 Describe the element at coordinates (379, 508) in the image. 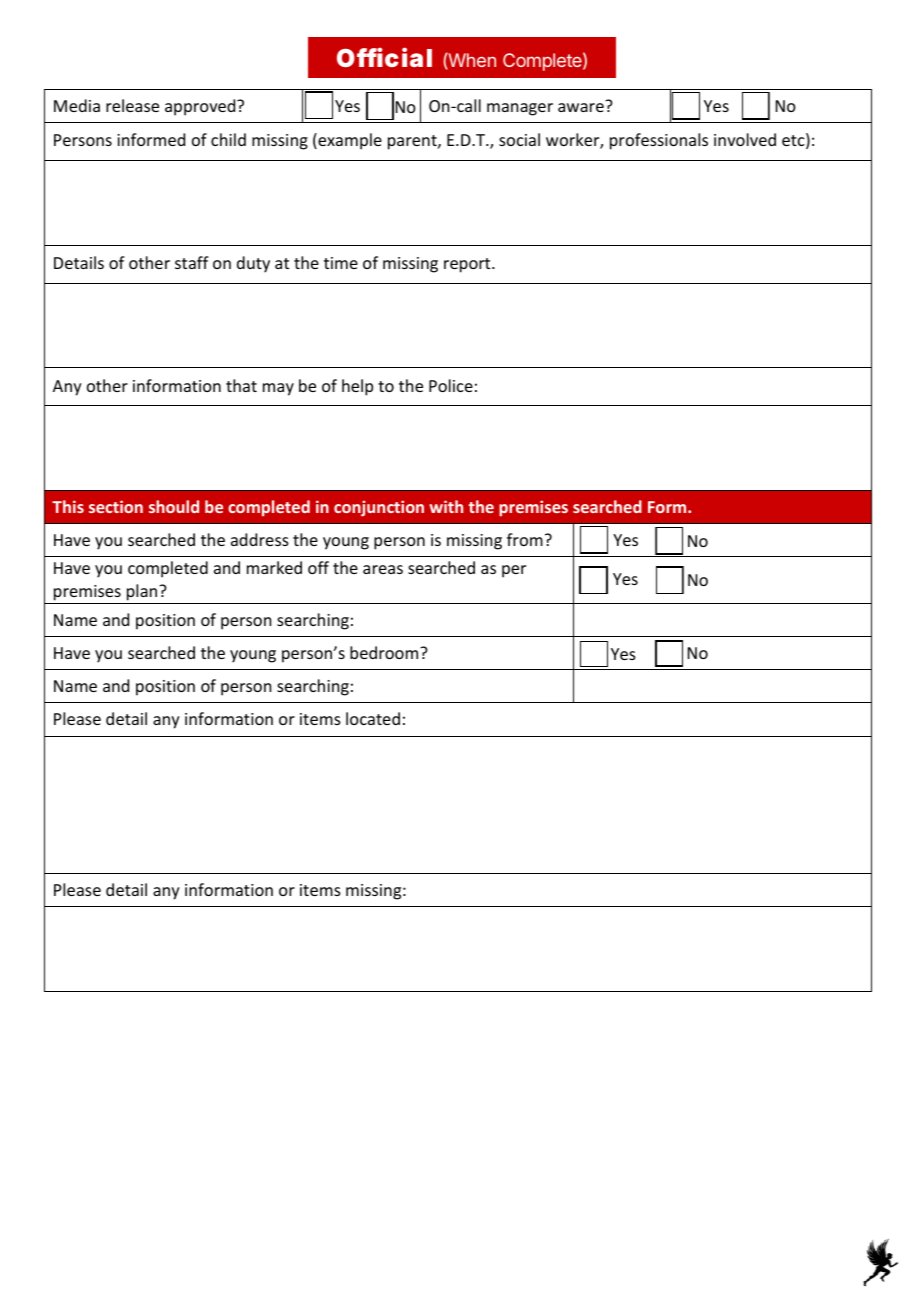

I see `conjunction` at that location.
